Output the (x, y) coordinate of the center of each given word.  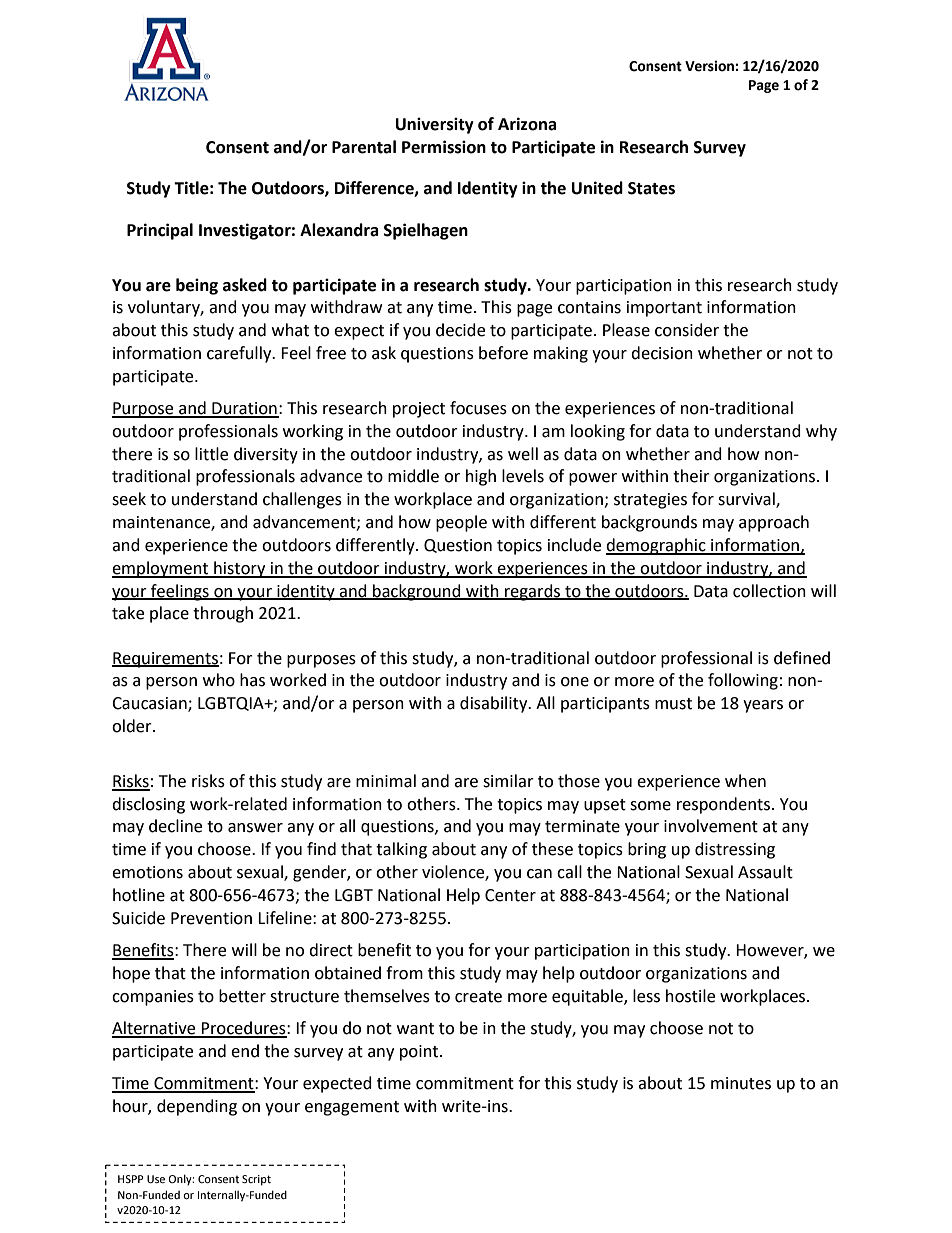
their (691, 476)
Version (710, 66)
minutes (741, 1083)
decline (175, 826)
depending (197, 1107)
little (211, 454)
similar (508, 781)
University (435, 125)
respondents (723, 805)
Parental (364, 147)
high (481, 477)
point (420, 1053)
